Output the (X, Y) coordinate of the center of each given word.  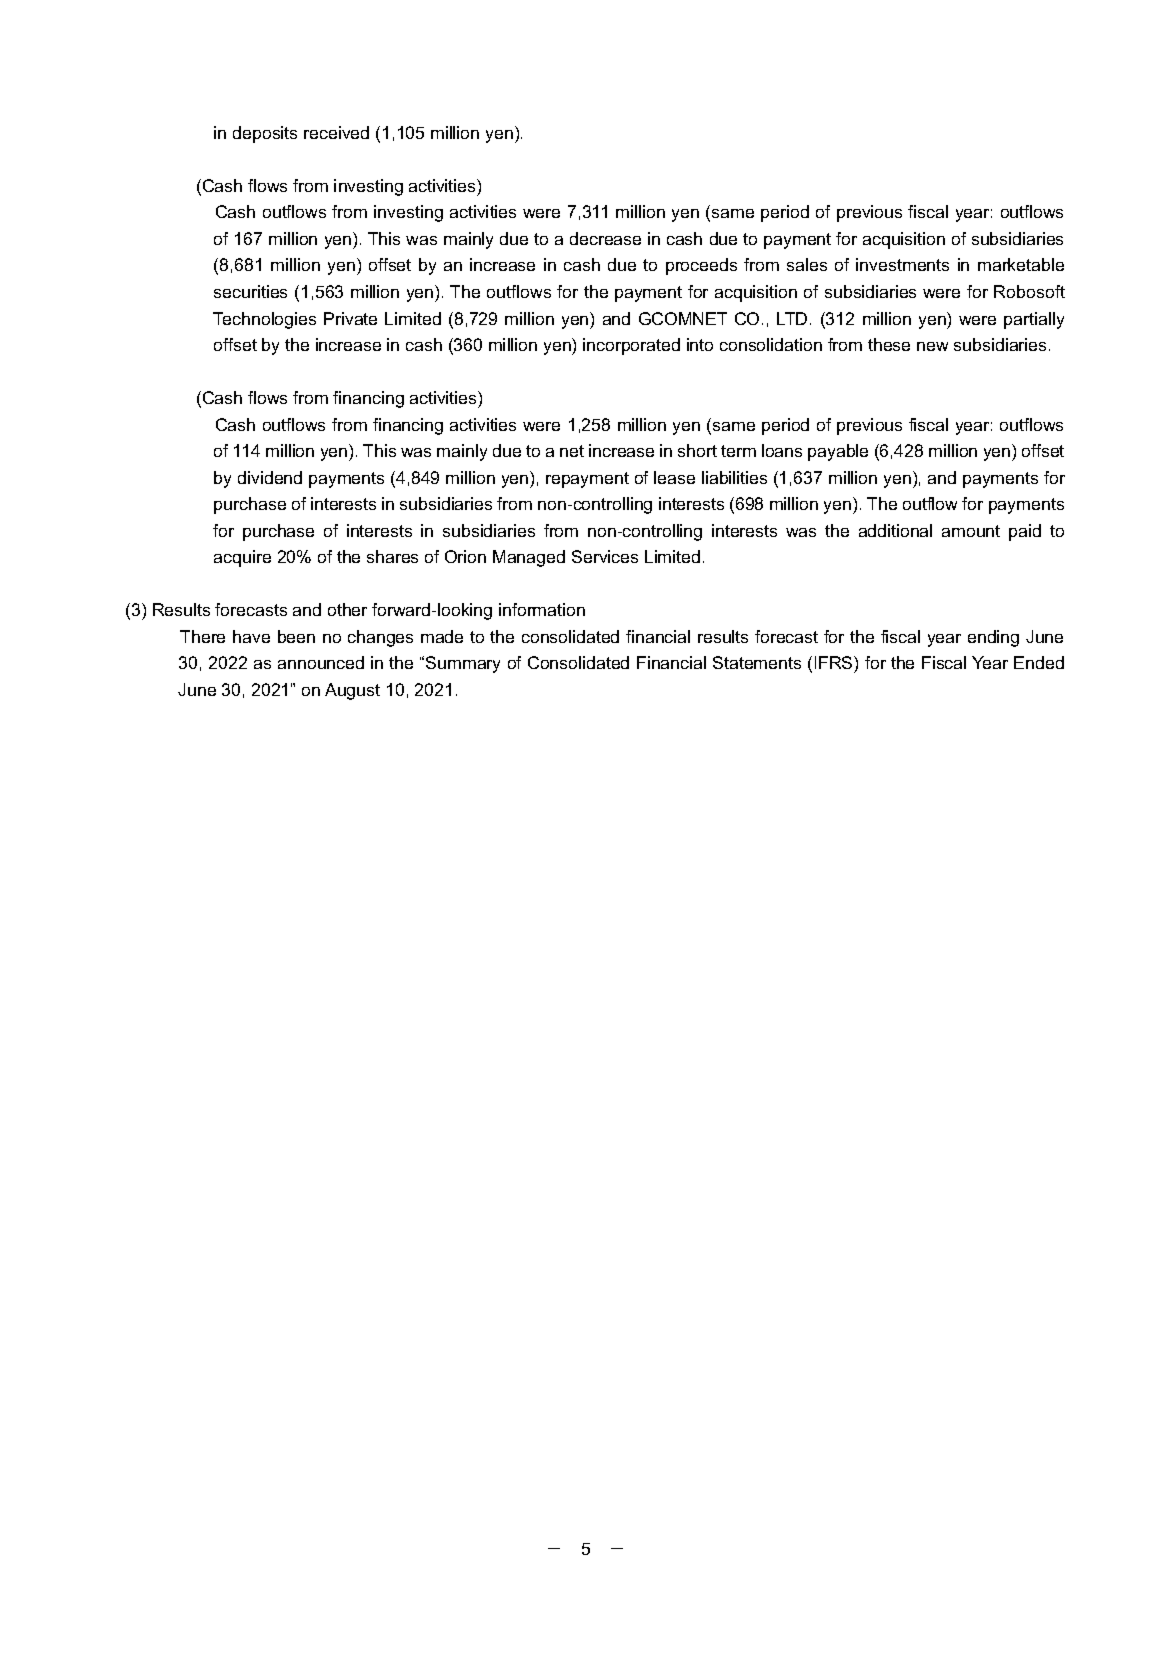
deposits (265, 134)
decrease (605, 238)
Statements (757, 662)
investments (902, 264)
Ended (1039, 662)
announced (321, 662)
